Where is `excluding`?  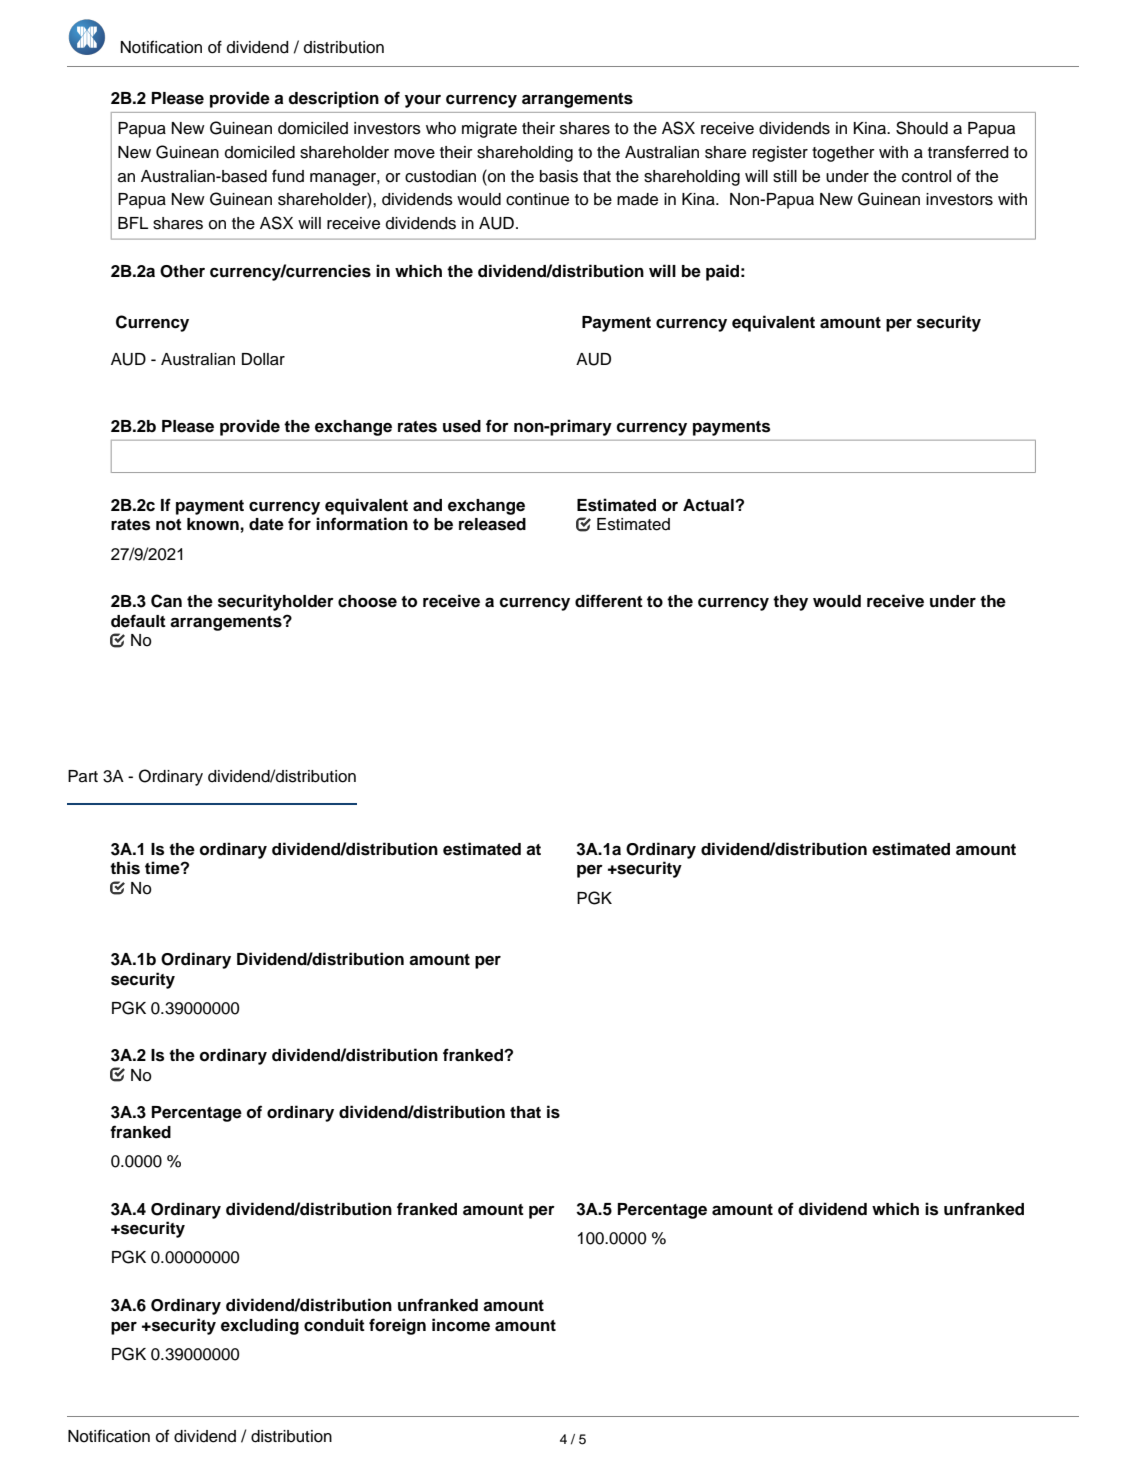 excluding is located at coordinates (260, 1326).
